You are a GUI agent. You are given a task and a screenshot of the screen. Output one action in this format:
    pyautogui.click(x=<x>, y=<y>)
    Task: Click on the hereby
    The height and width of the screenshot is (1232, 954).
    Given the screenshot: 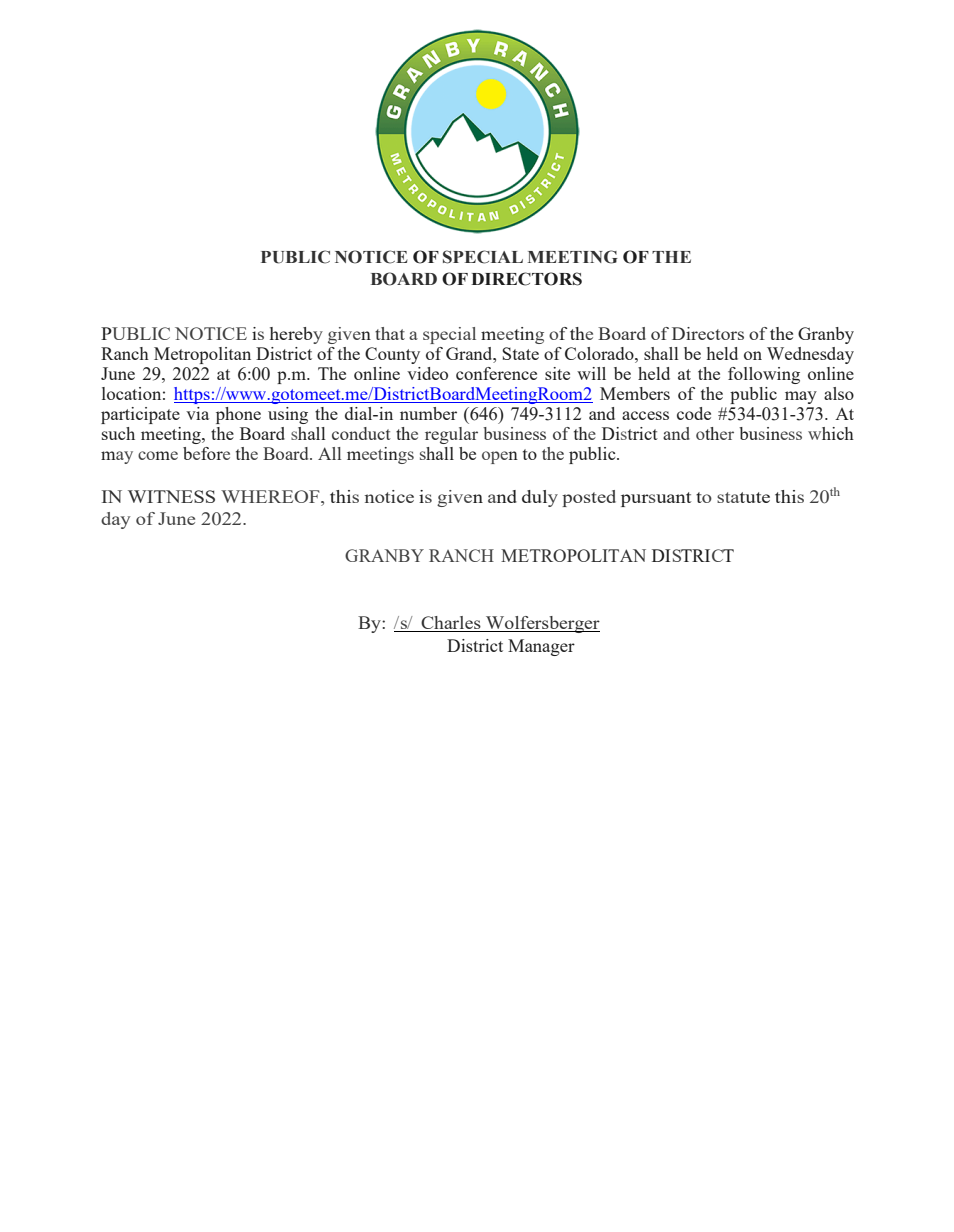 What is the action you would take?
    pyautogui.click(x=296, y=335)
